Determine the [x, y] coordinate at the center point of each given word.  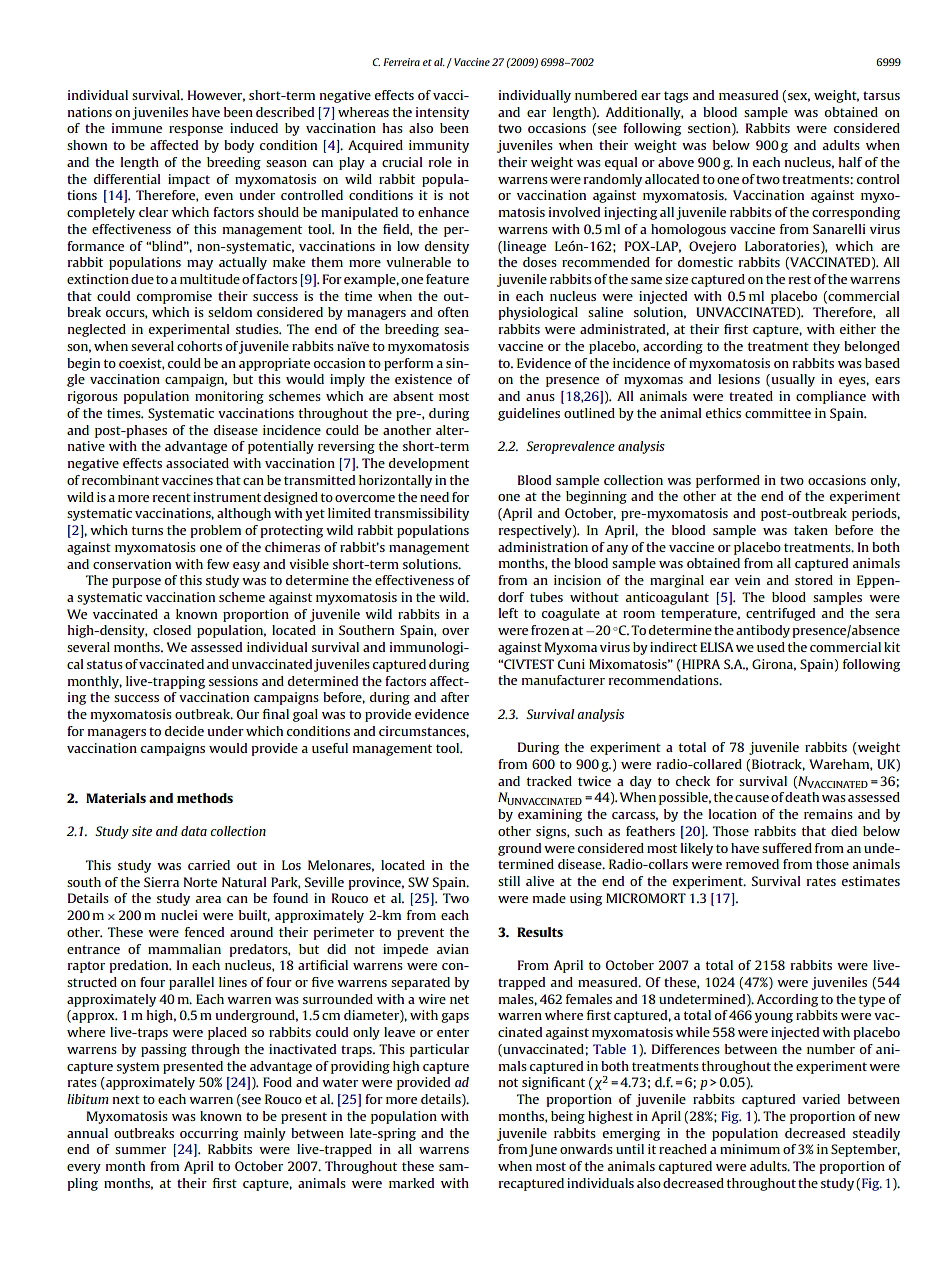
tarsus [881, 95]
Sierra [161, 882]
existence [423, 379]
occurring [209, 1134]
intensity [442, 113]
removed [752, 864]
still [509, 881]
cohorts [199, 346]
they [826, 347]
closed [172, 630]
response [196, 131]
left [508, 613]
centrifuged [780, 614]
